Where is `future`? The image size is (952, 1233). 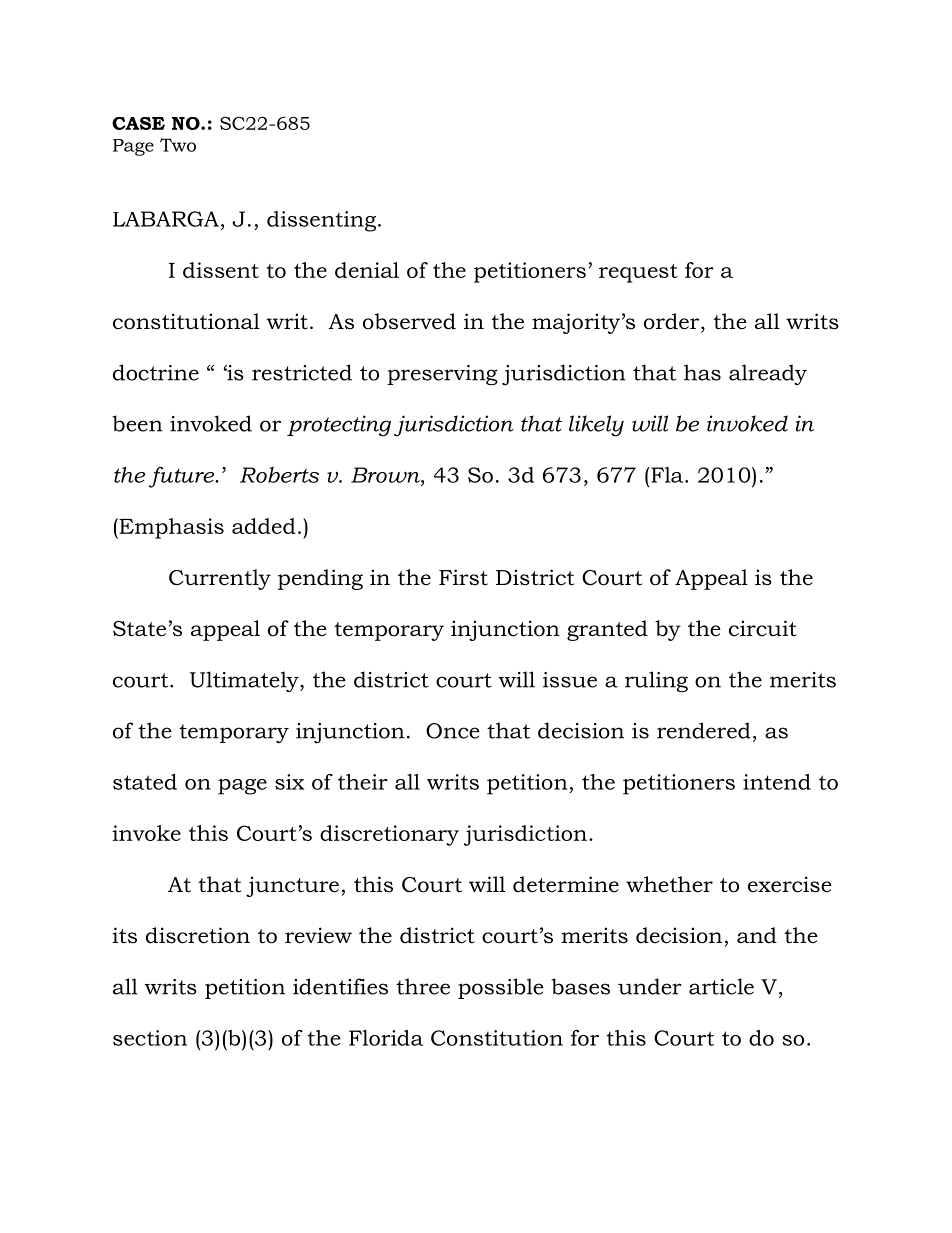 future is located at coordinates (183, 477).
